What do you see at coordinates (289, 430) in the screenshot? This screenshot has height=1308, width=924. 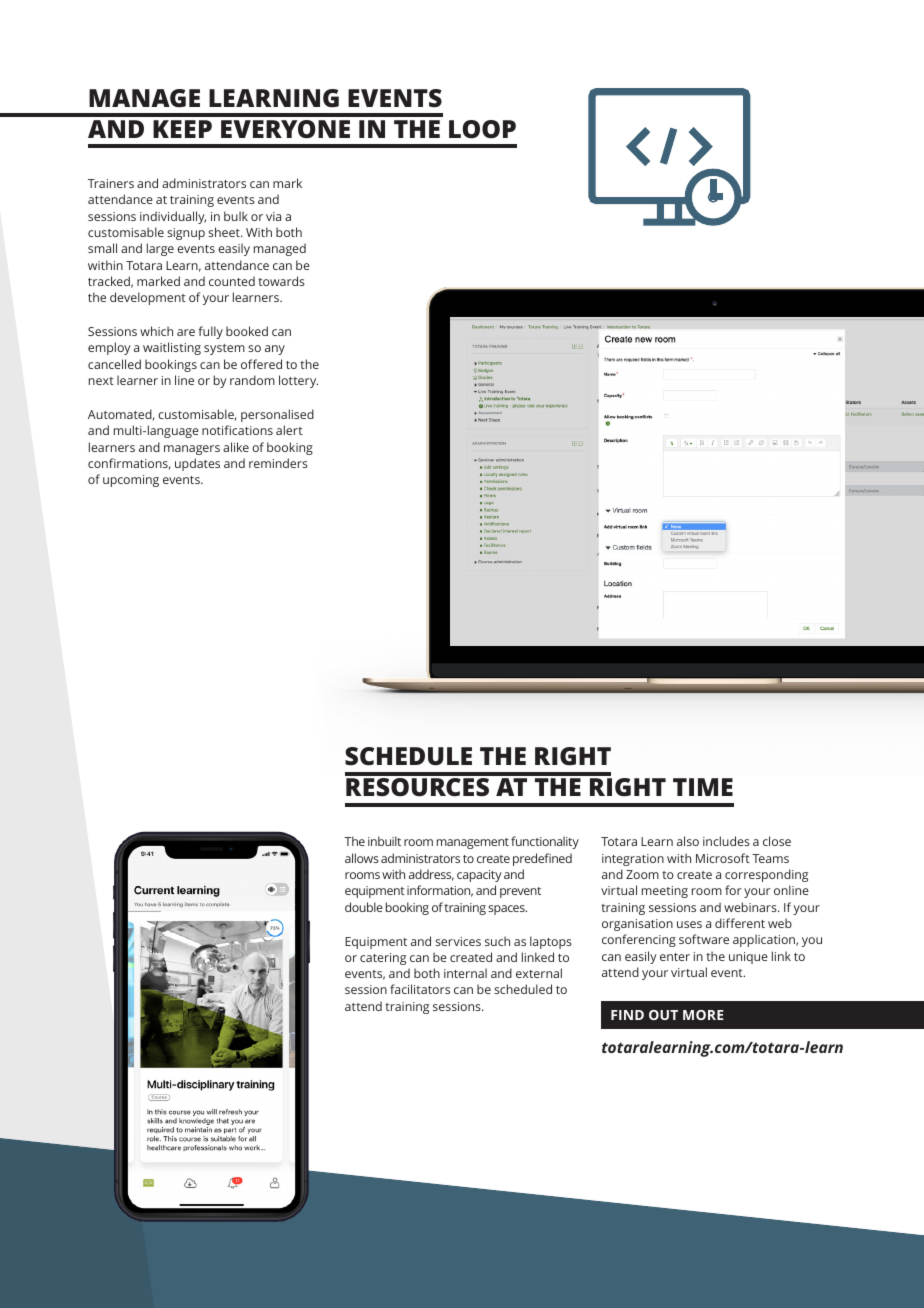 I see `alert` at bounding box center [289, 430].
